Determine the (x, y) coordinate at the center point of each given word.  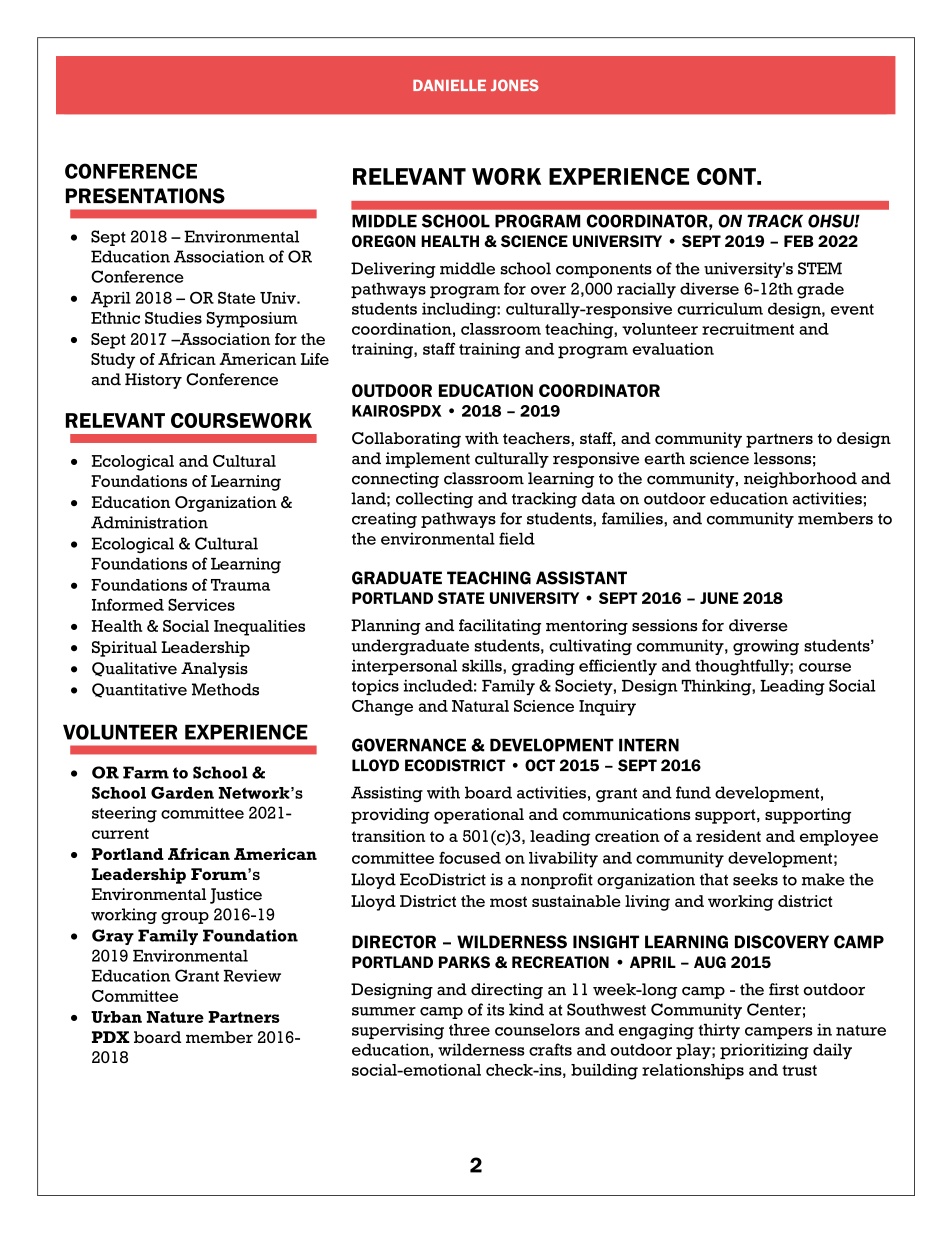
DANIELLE (449, 85)
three (469, 1030)
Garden (182, 792)
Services (201, 604)
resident (728, 836)
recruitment (748, 329)
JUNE (719, 598)
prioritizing (764, 1051)
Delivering (393, 270)
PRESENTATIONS (145, 196)
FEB (799, 241)
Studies (173, 318)
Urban (116, 1017)
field (517, 538)
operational (479, 816)
